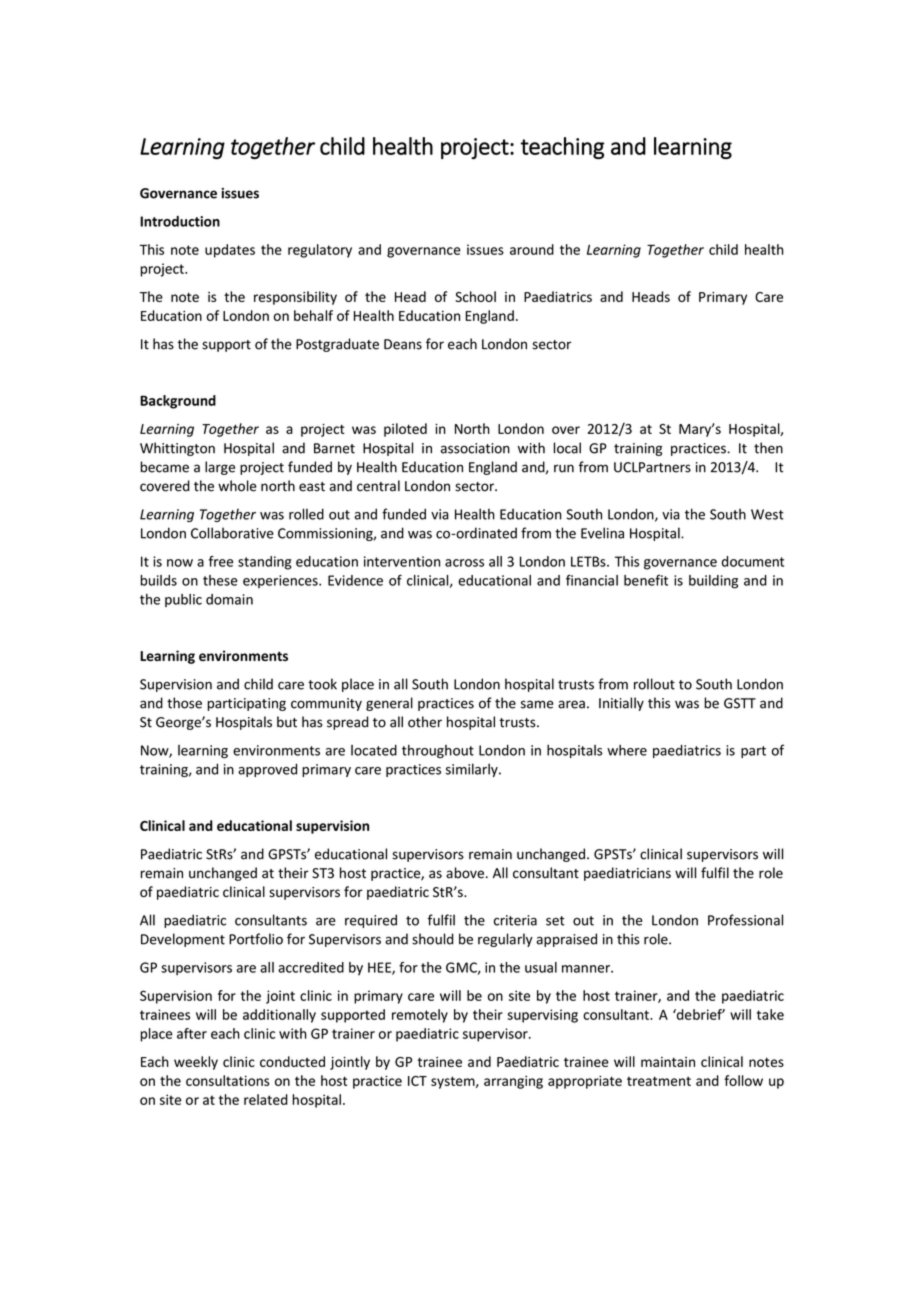  What do you see at coordinates (230, 251) in the screenshot?
I see `updates` at bounding box center [230, 251].
